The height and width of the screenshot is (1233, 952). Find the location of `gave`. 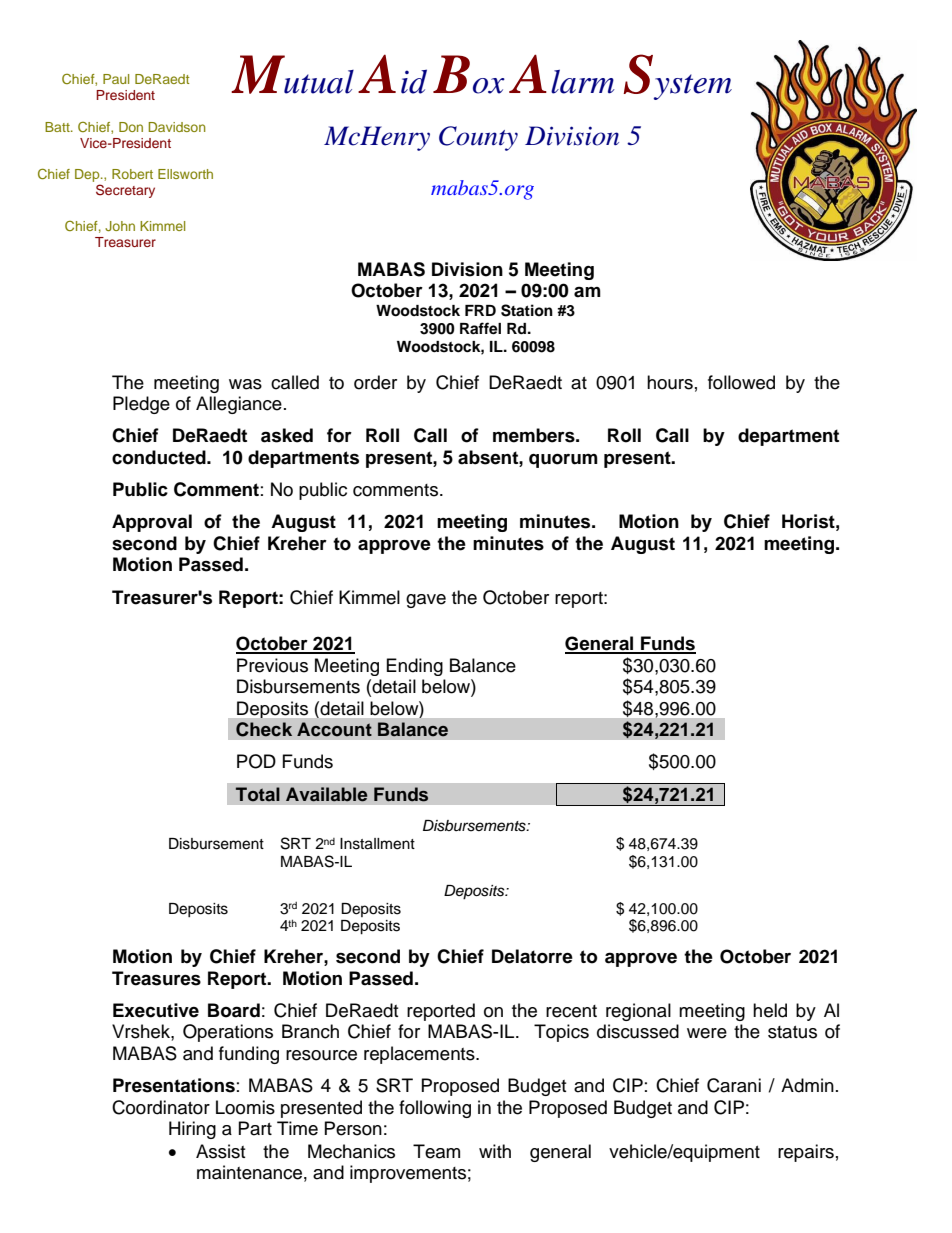

gave is located at coordinates (426, 601).
